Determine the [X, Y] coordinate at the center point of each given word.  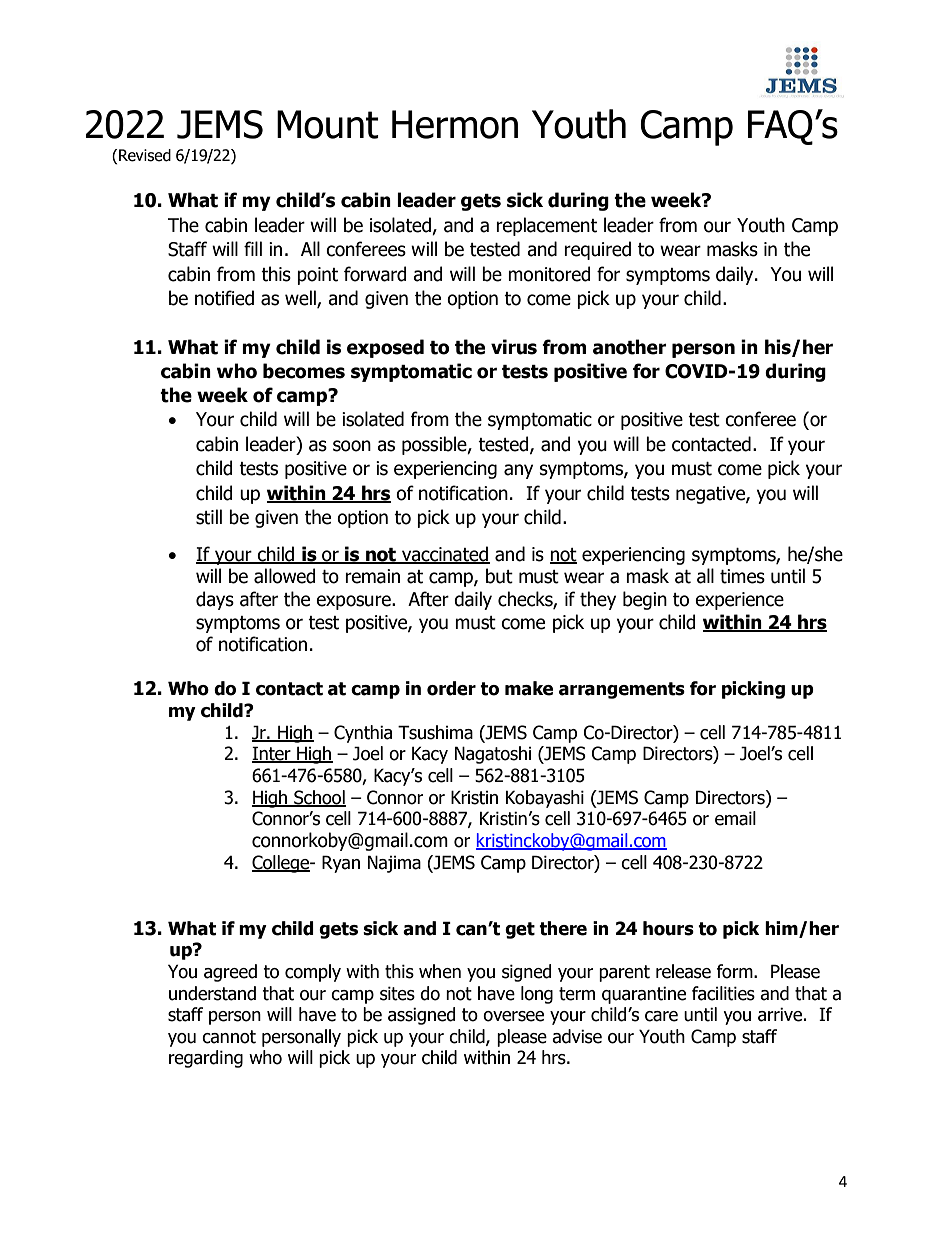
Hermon [455, 124]
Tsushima [435, 732]
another [630, 347]
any [518, 471]
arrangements [622, 690]
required [597, 250]
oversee [513, 1016]
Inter [272, 754]
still [209, 517]
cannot [229, 1037]
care [661, 1016]
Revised [144, 155]
